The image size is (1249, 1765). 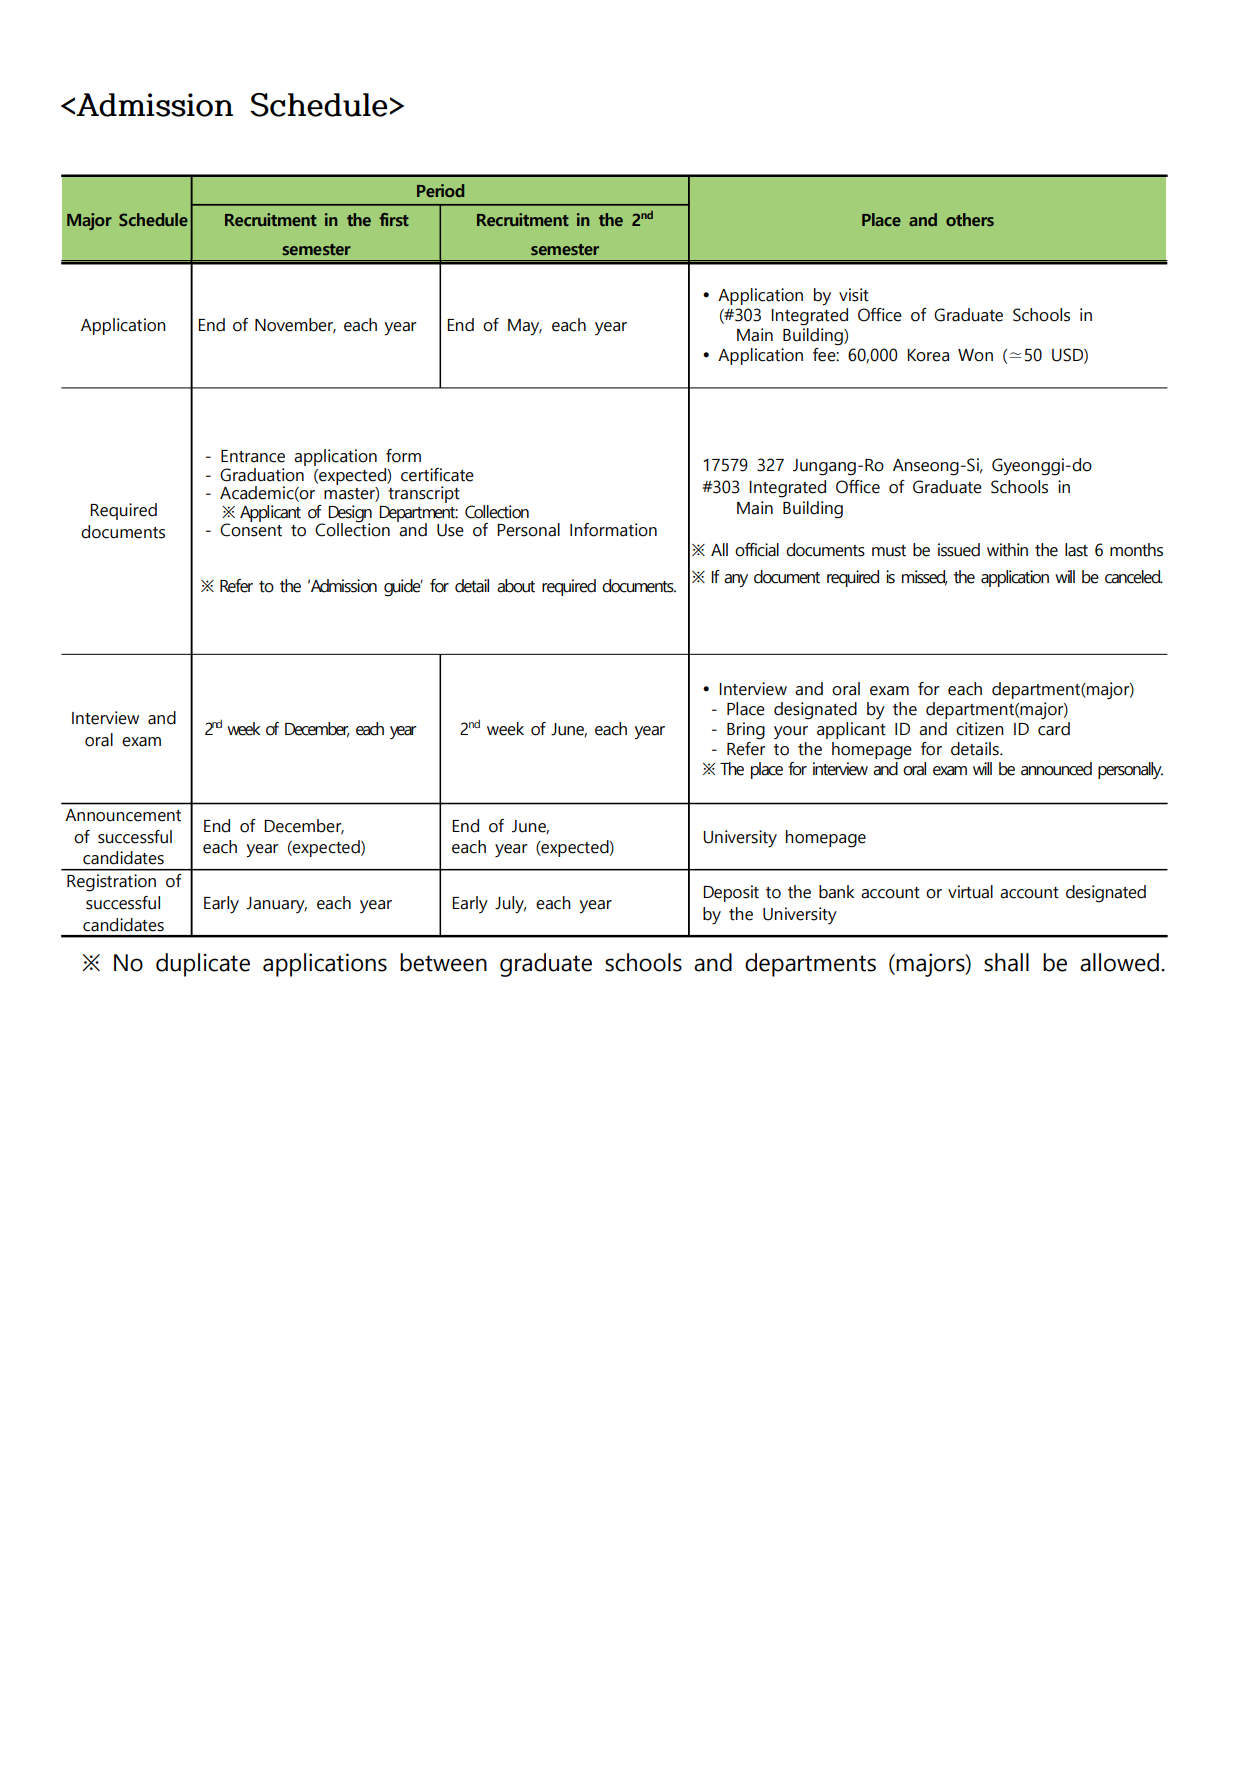 What do you see at coordinates (440, 190) in the screenshot?
I see `Period` at bounding box center [440, 190].
